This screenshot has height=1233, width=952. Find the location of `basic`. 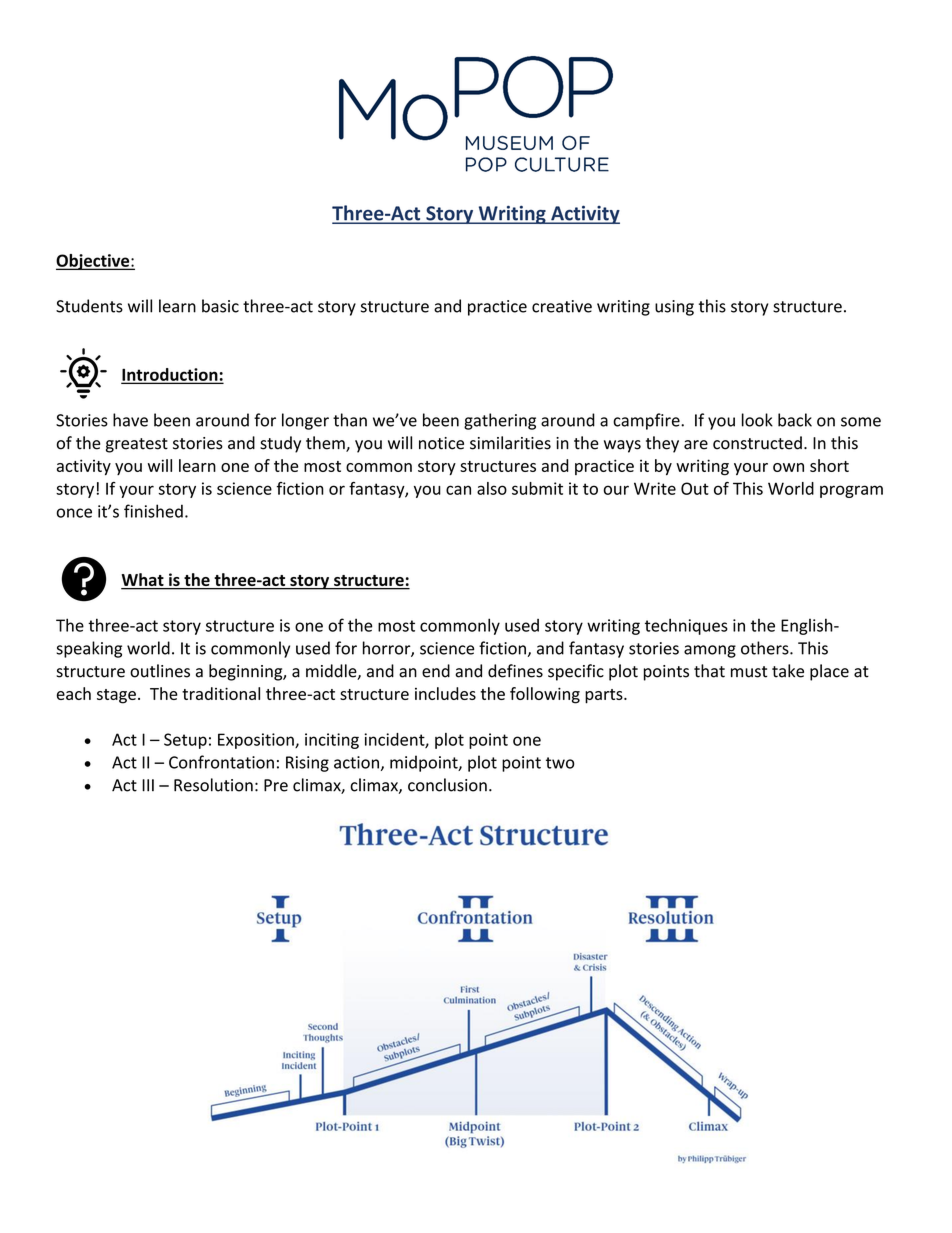

basic is located at coordinates (220, 306).
